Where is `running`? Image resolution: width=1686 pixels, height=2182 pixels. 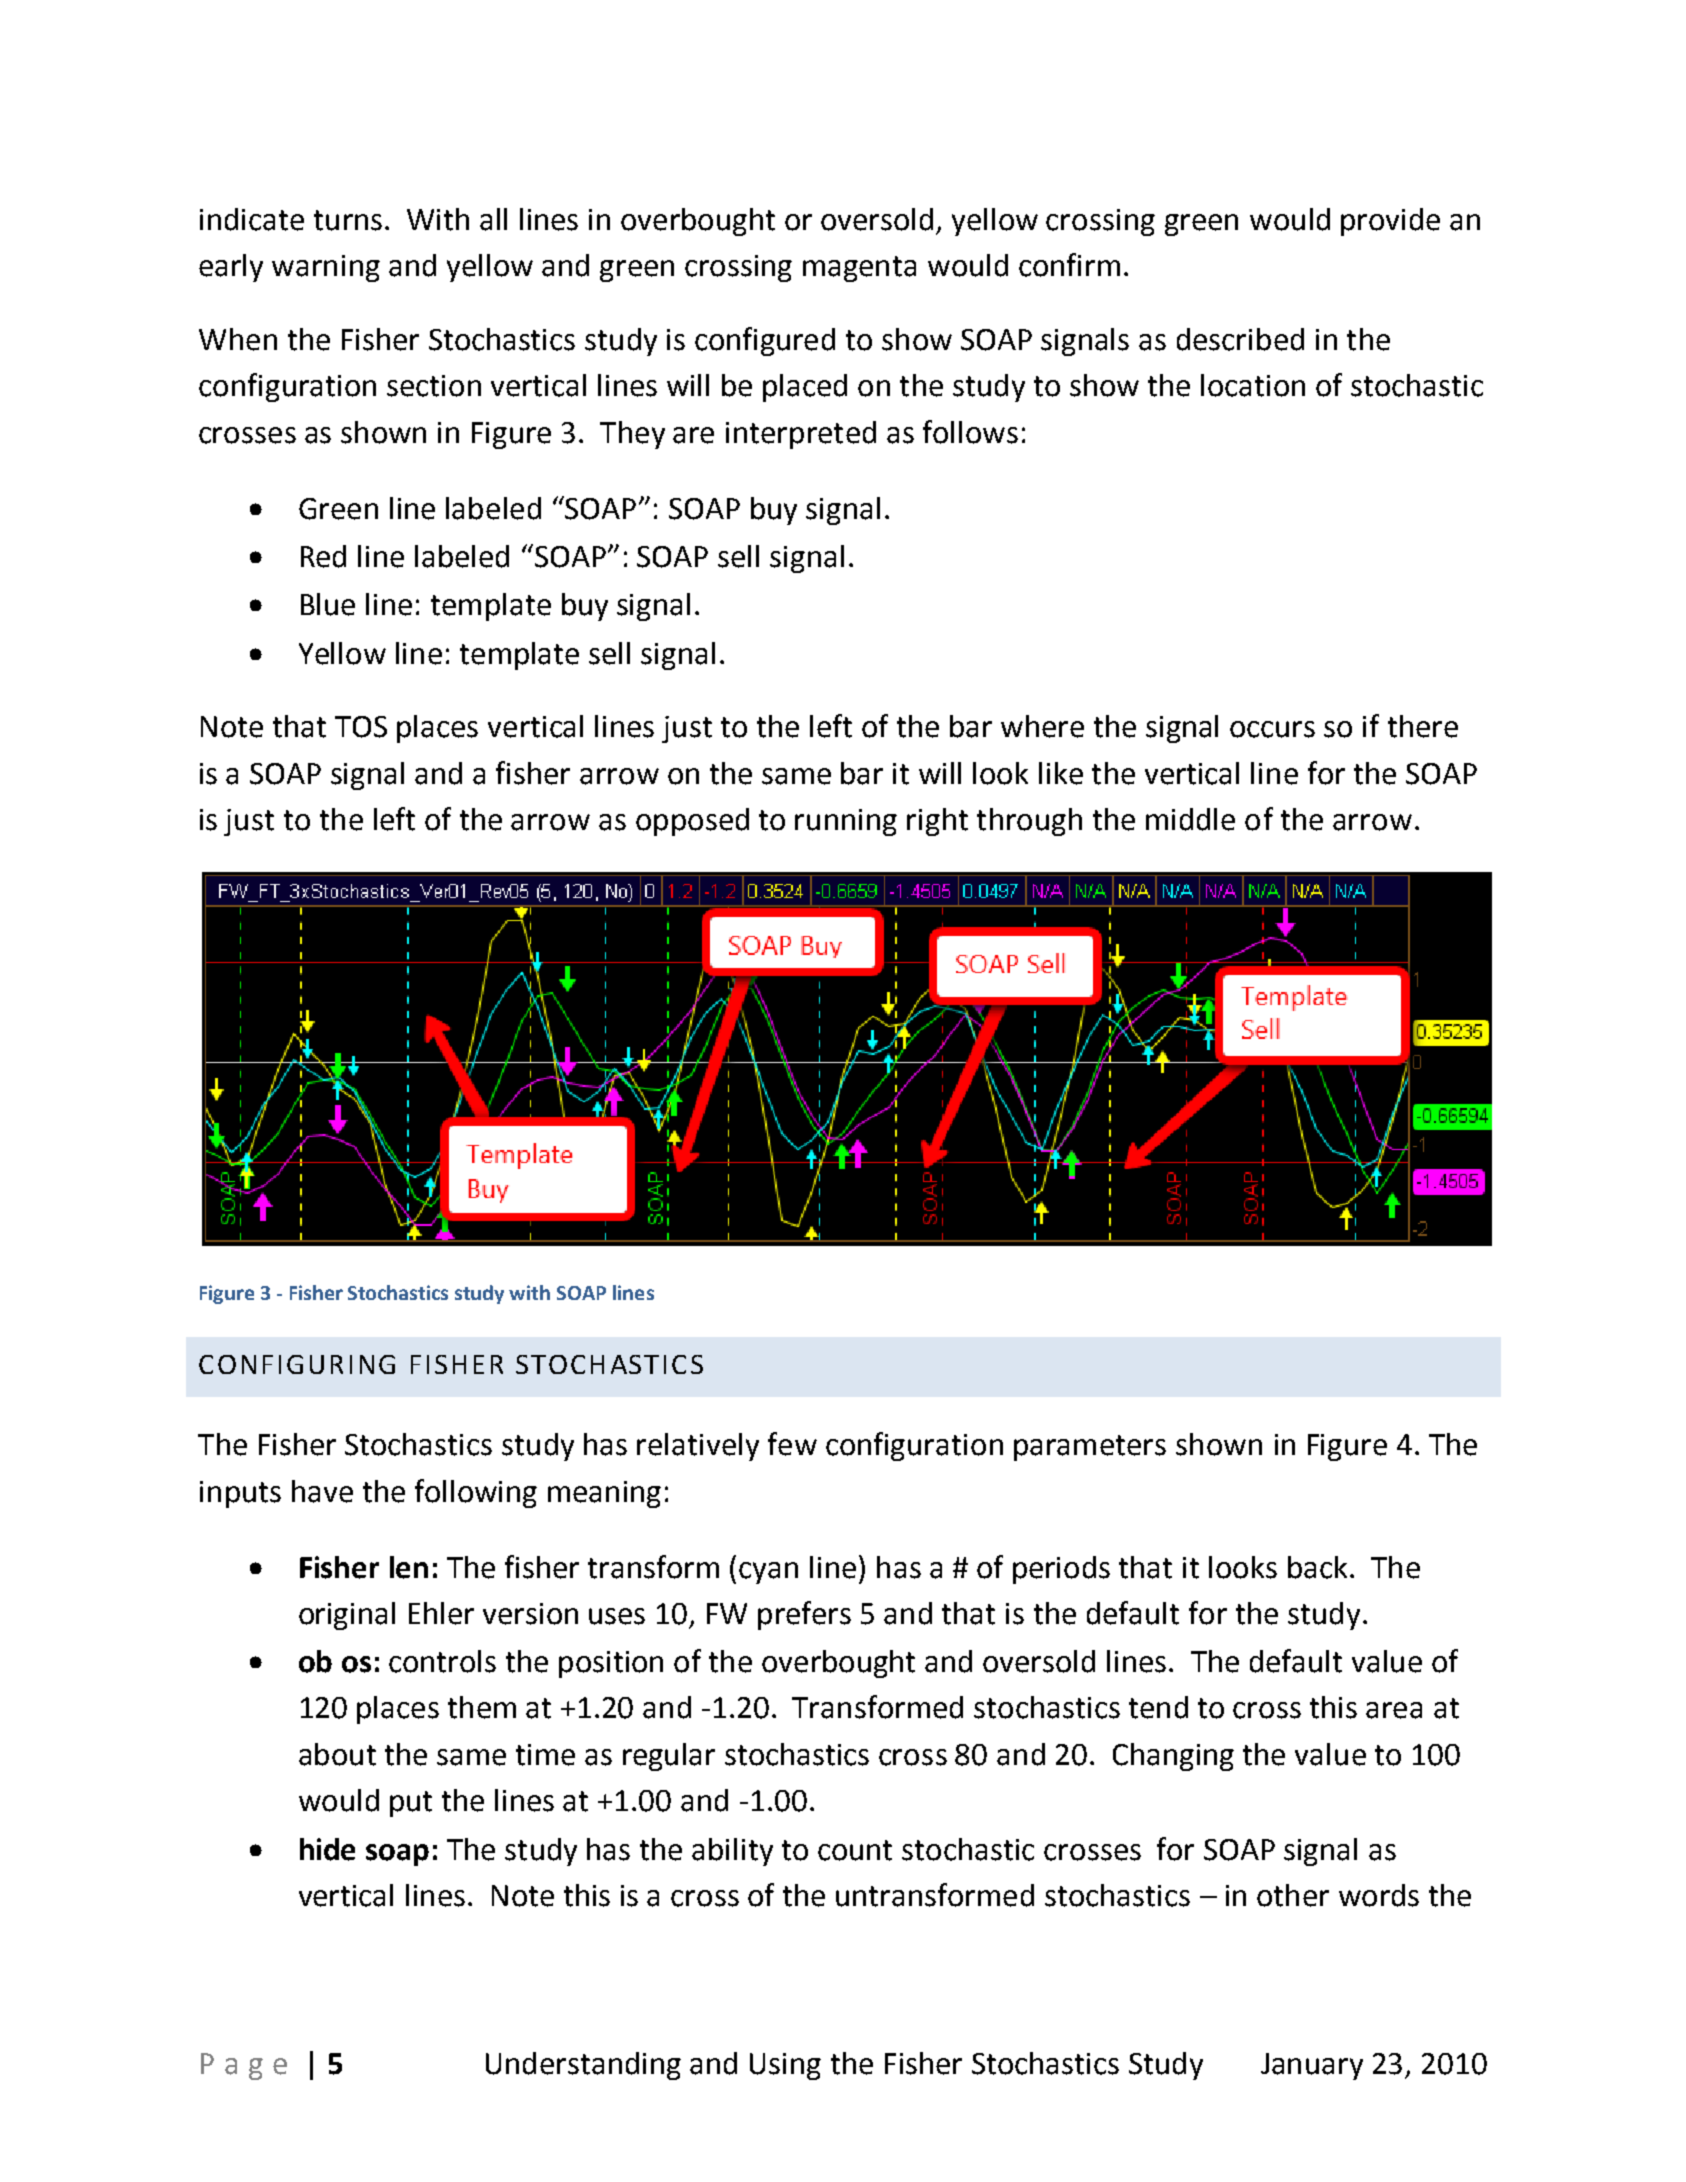
running is located at coordinates (846, 822).
